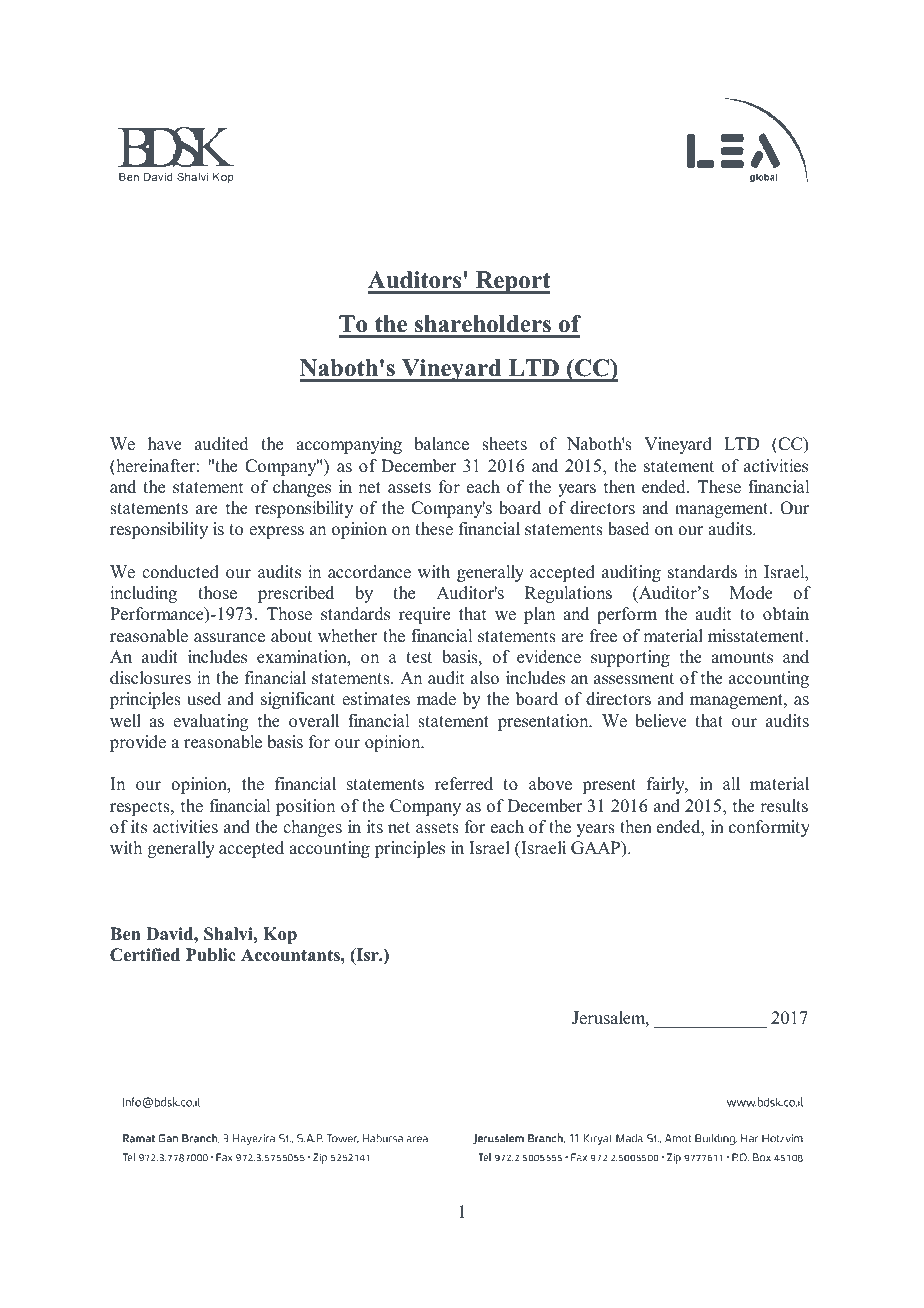 This image has width=924, height=1308. I want to click on assurance, so click(229, 638).
